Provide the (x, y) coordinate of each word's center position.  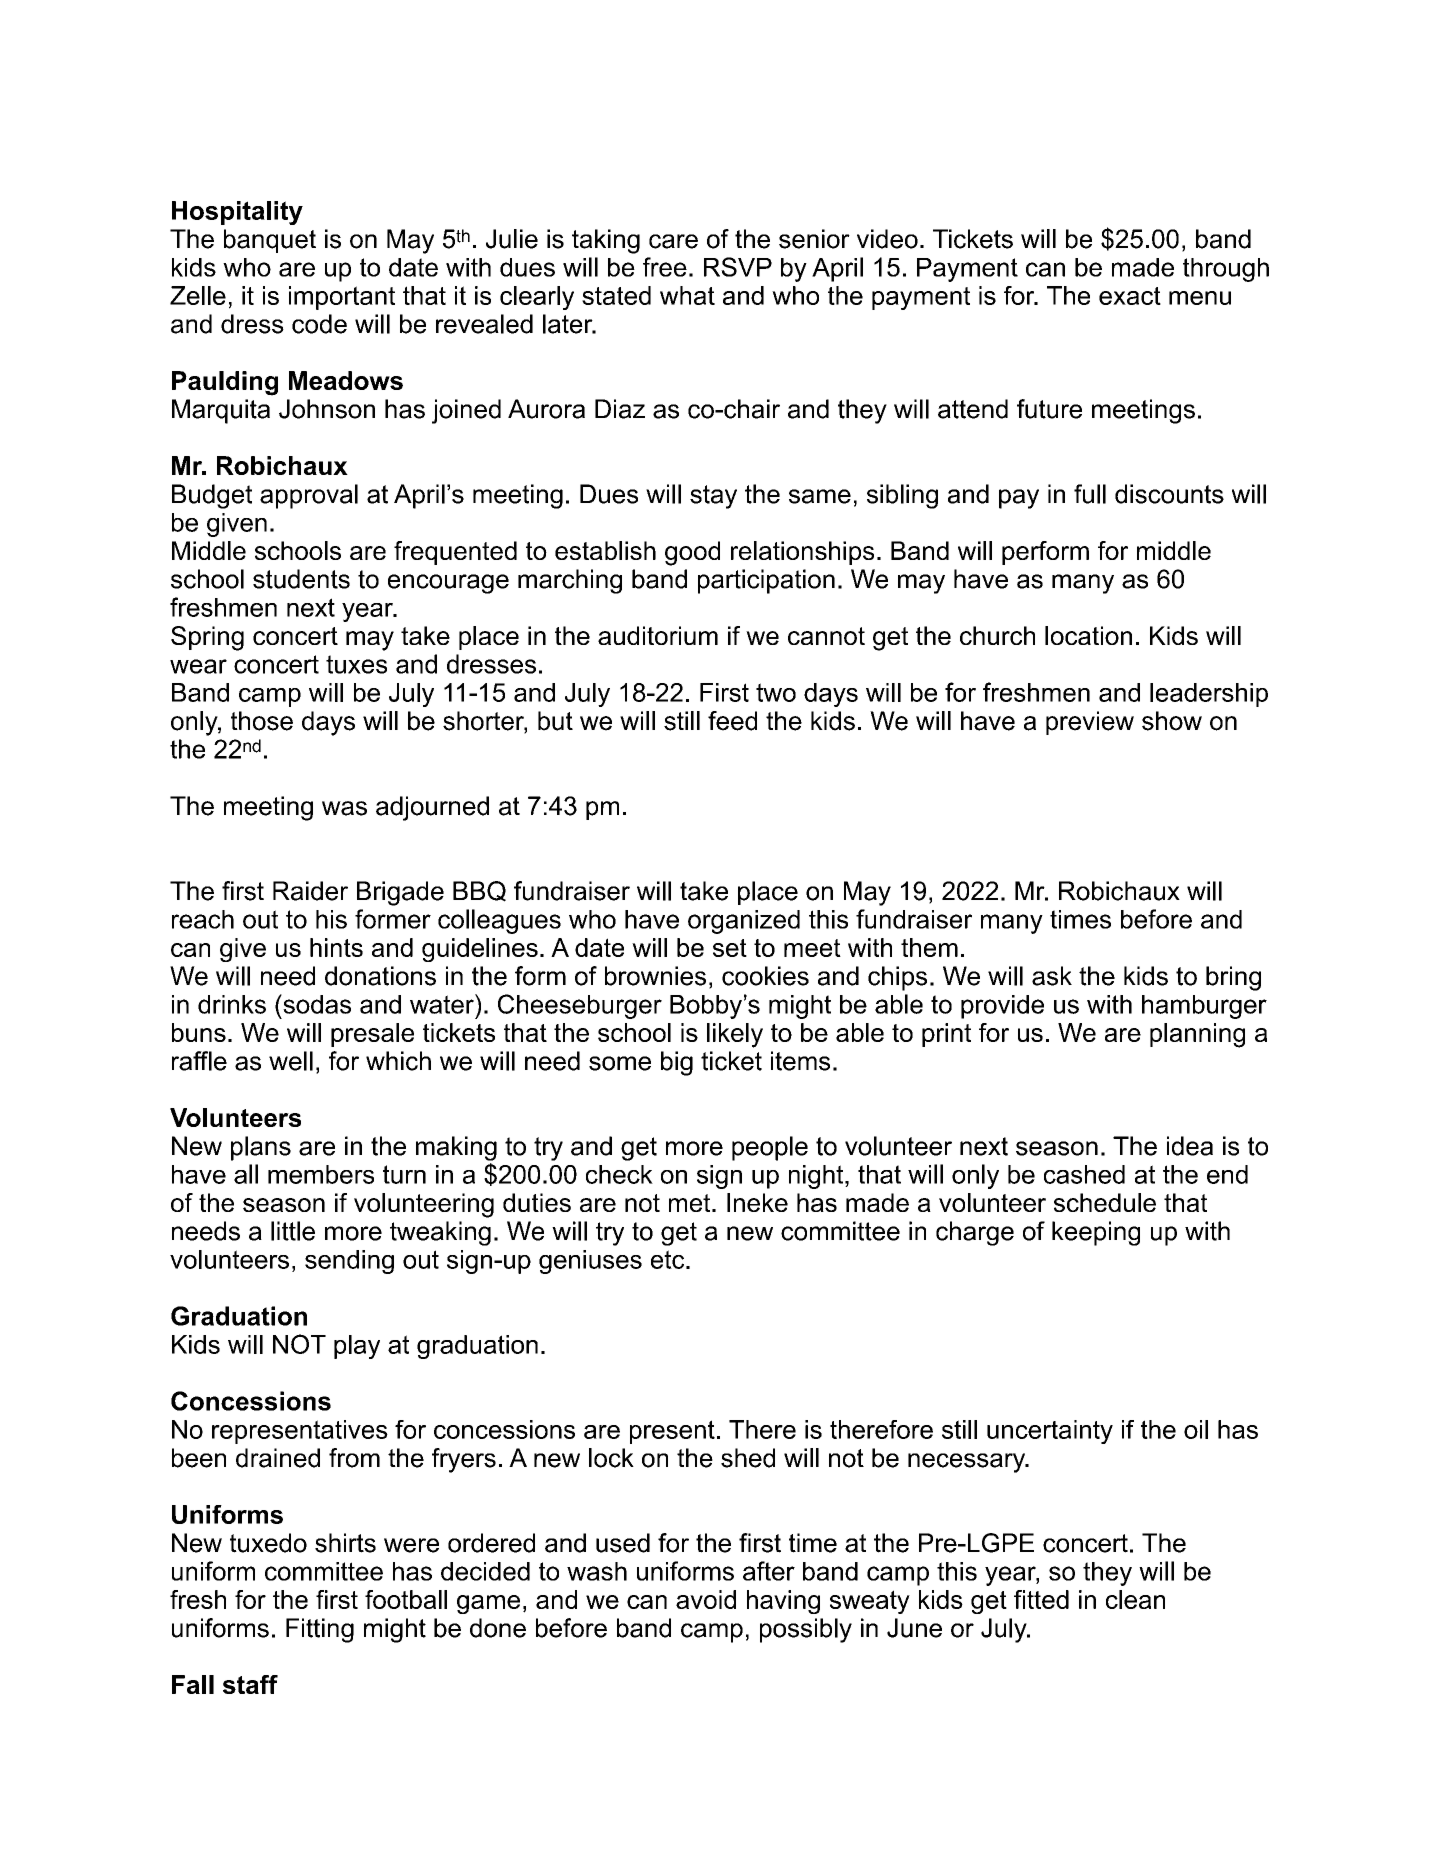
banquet (270, 241)
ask (1052, 976)
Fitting (320, 1630)
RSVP (738, 267)
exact (1130, 296)
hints (336, 947)
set (730, 948)
